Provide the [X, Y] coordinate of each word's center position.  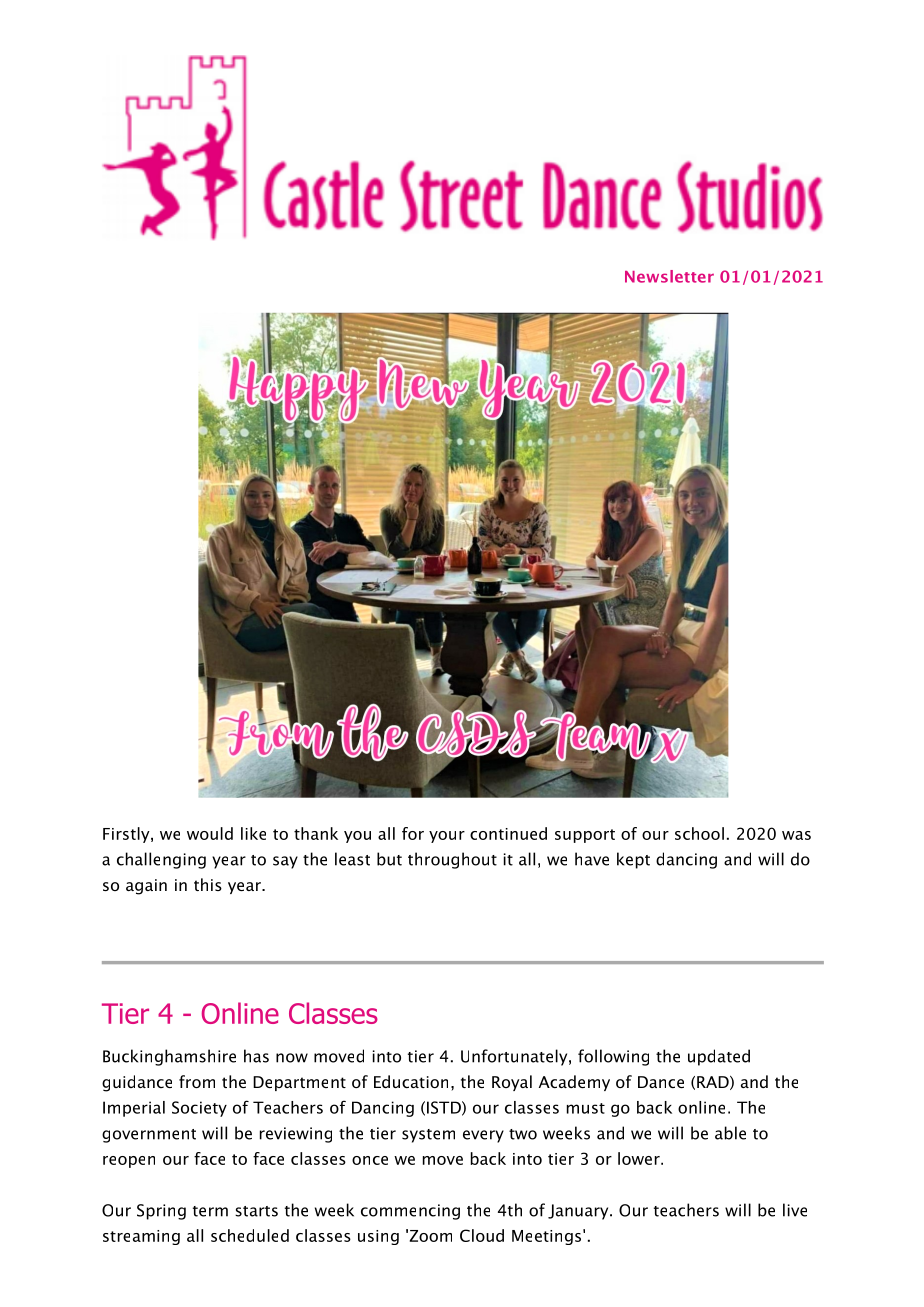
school [699, 833]
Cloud [482, 1235]
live [795, 1210]
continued [508, 833]
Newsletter [669, 276]
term [210, 1211]
